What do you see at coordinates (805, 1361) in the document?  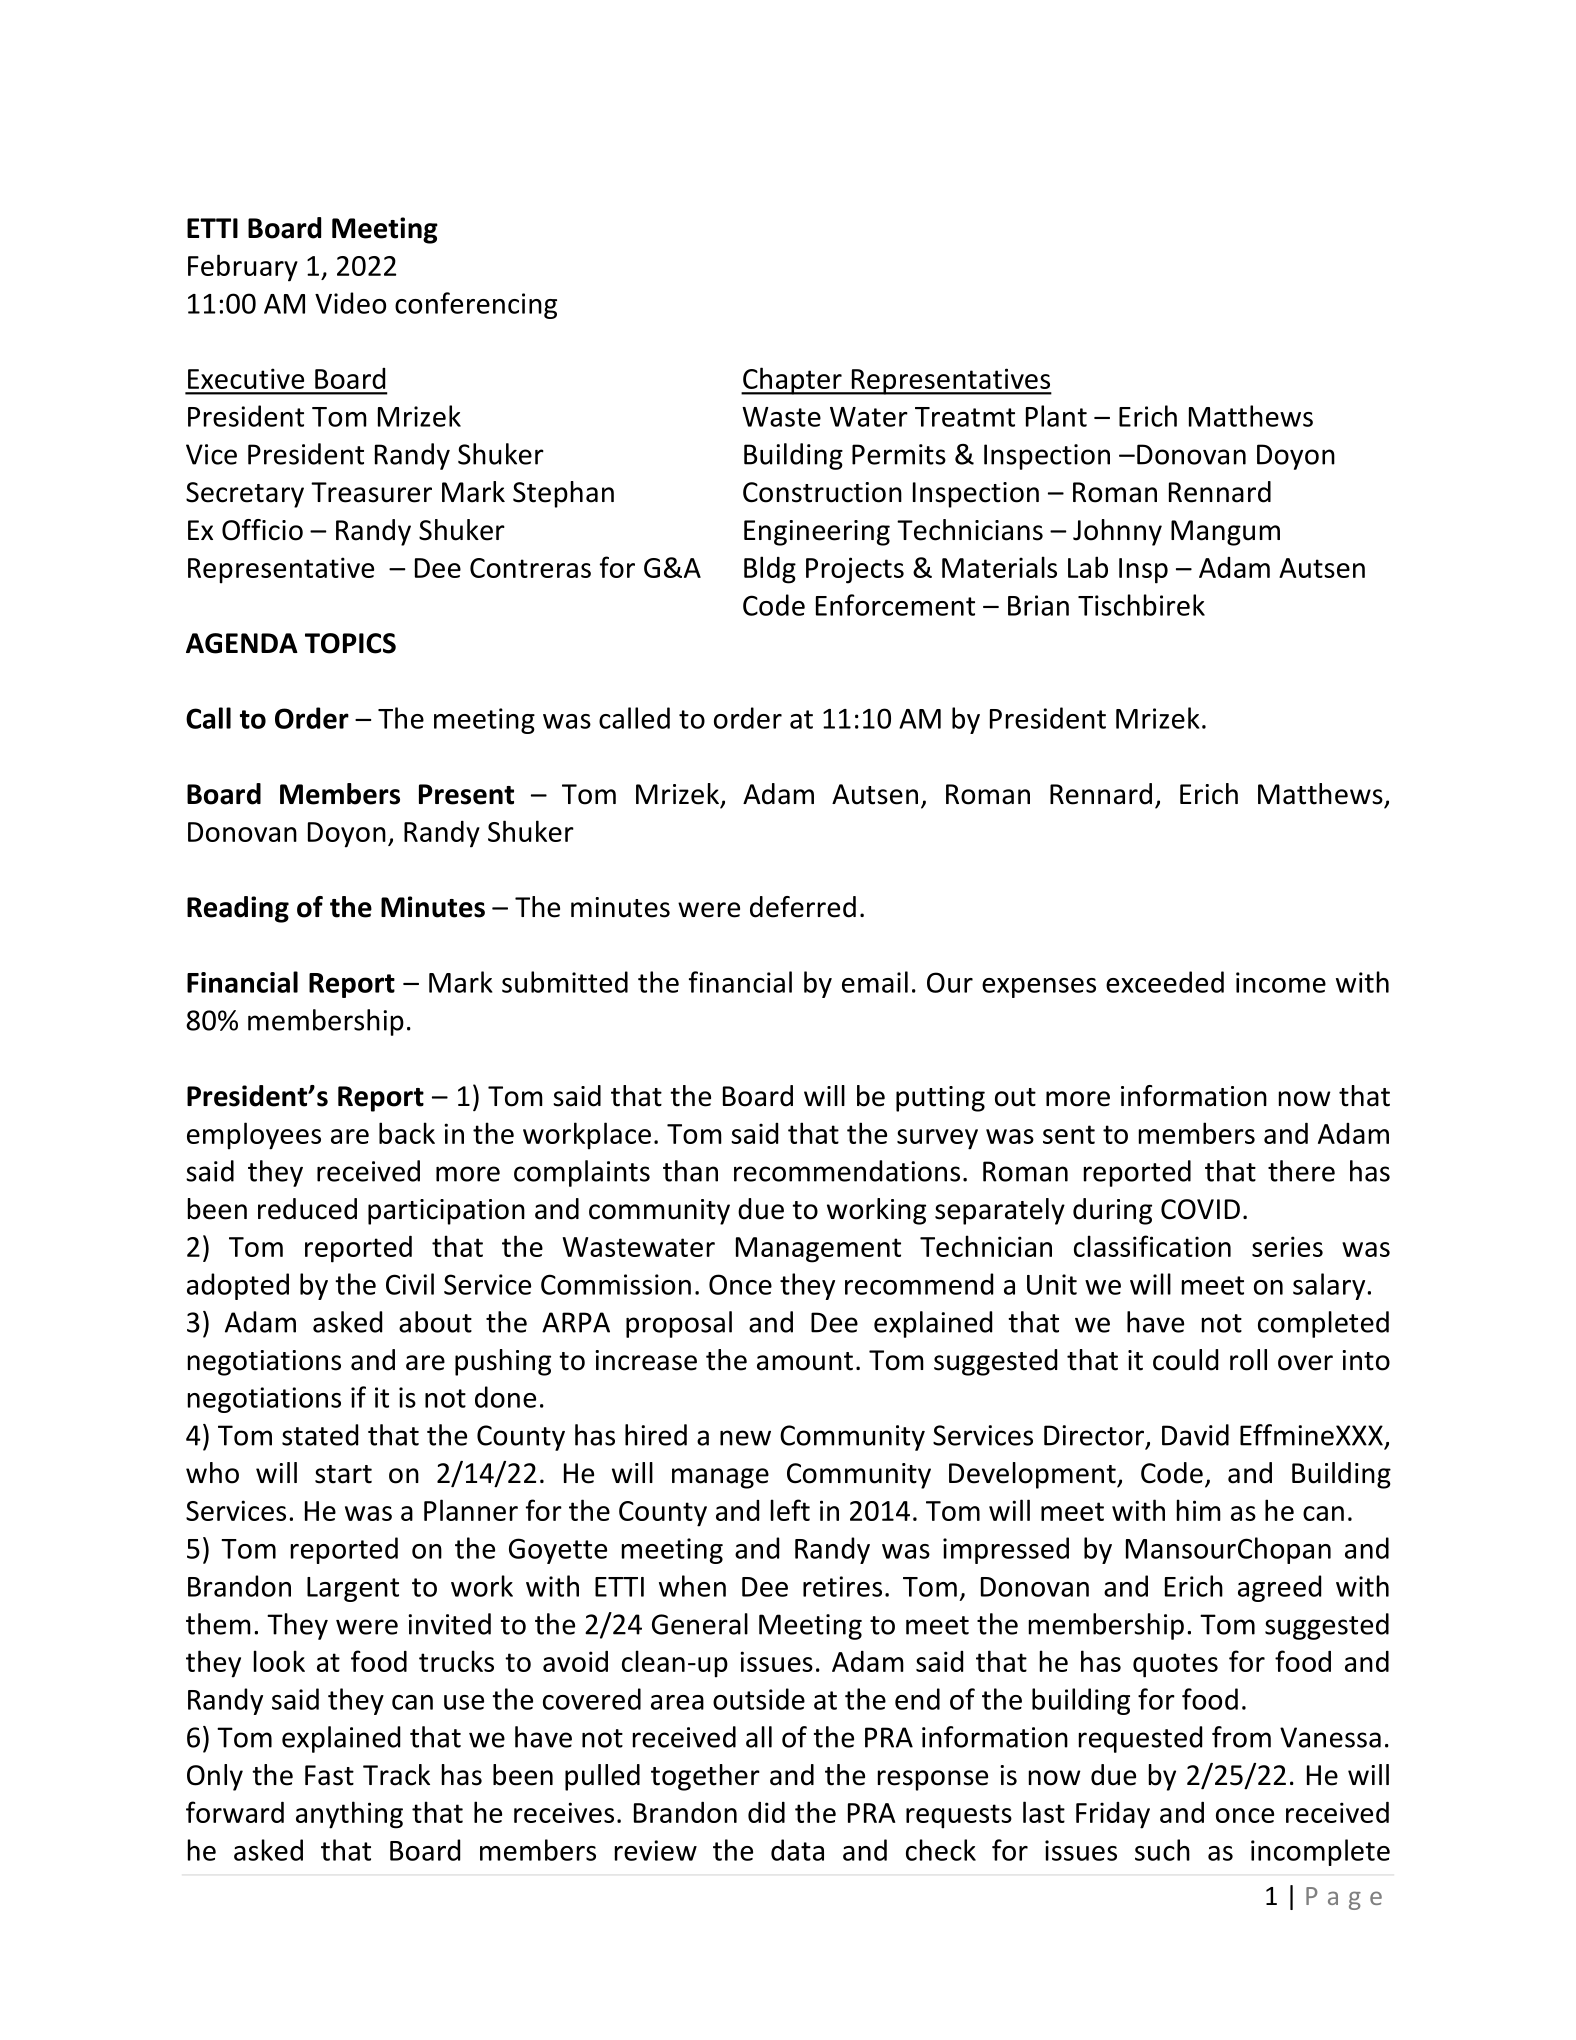 I see `amount` at bounding box center [805, 1361].
